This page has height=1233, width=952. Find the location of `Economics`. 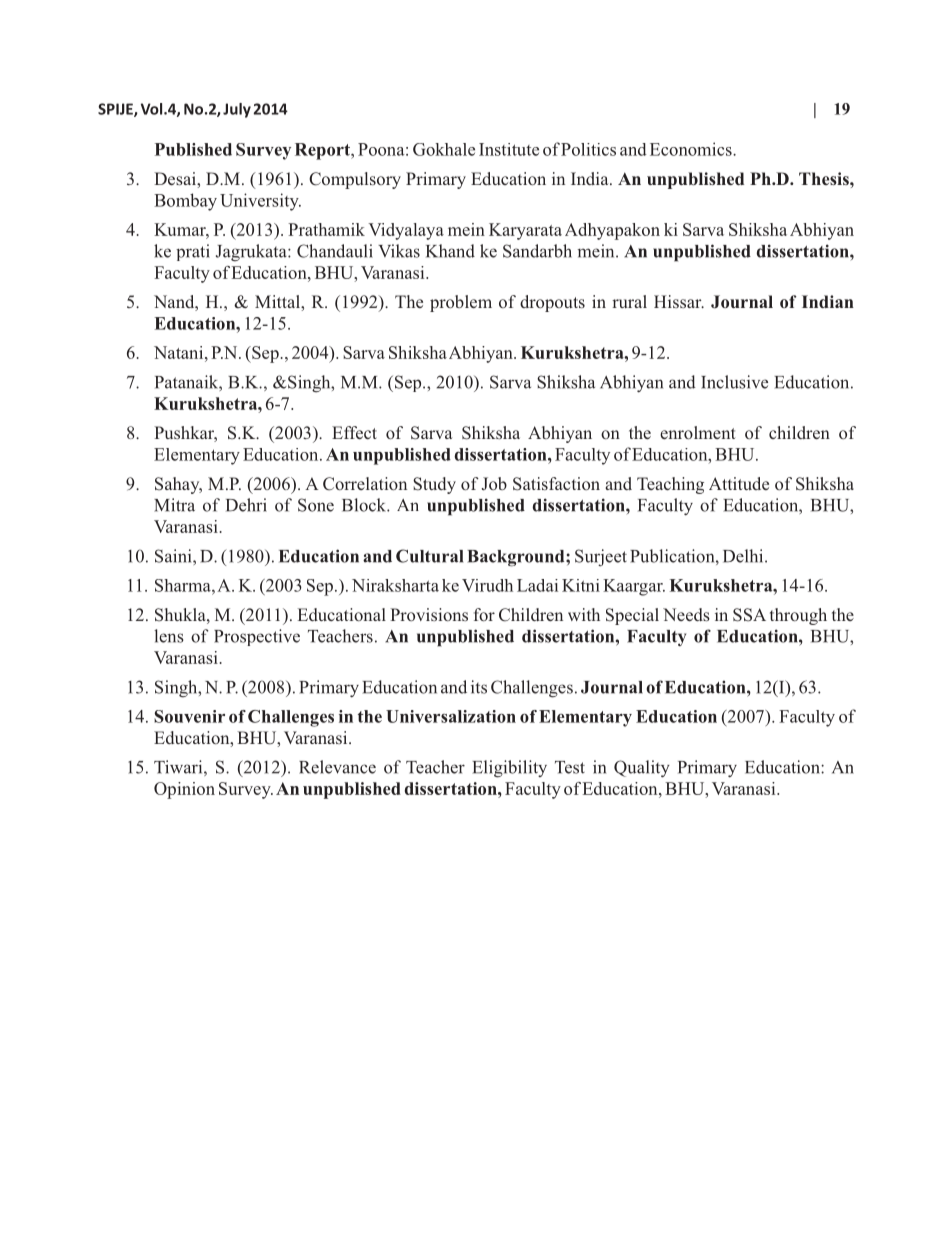

Economics is located at coordinates (692, 149).
